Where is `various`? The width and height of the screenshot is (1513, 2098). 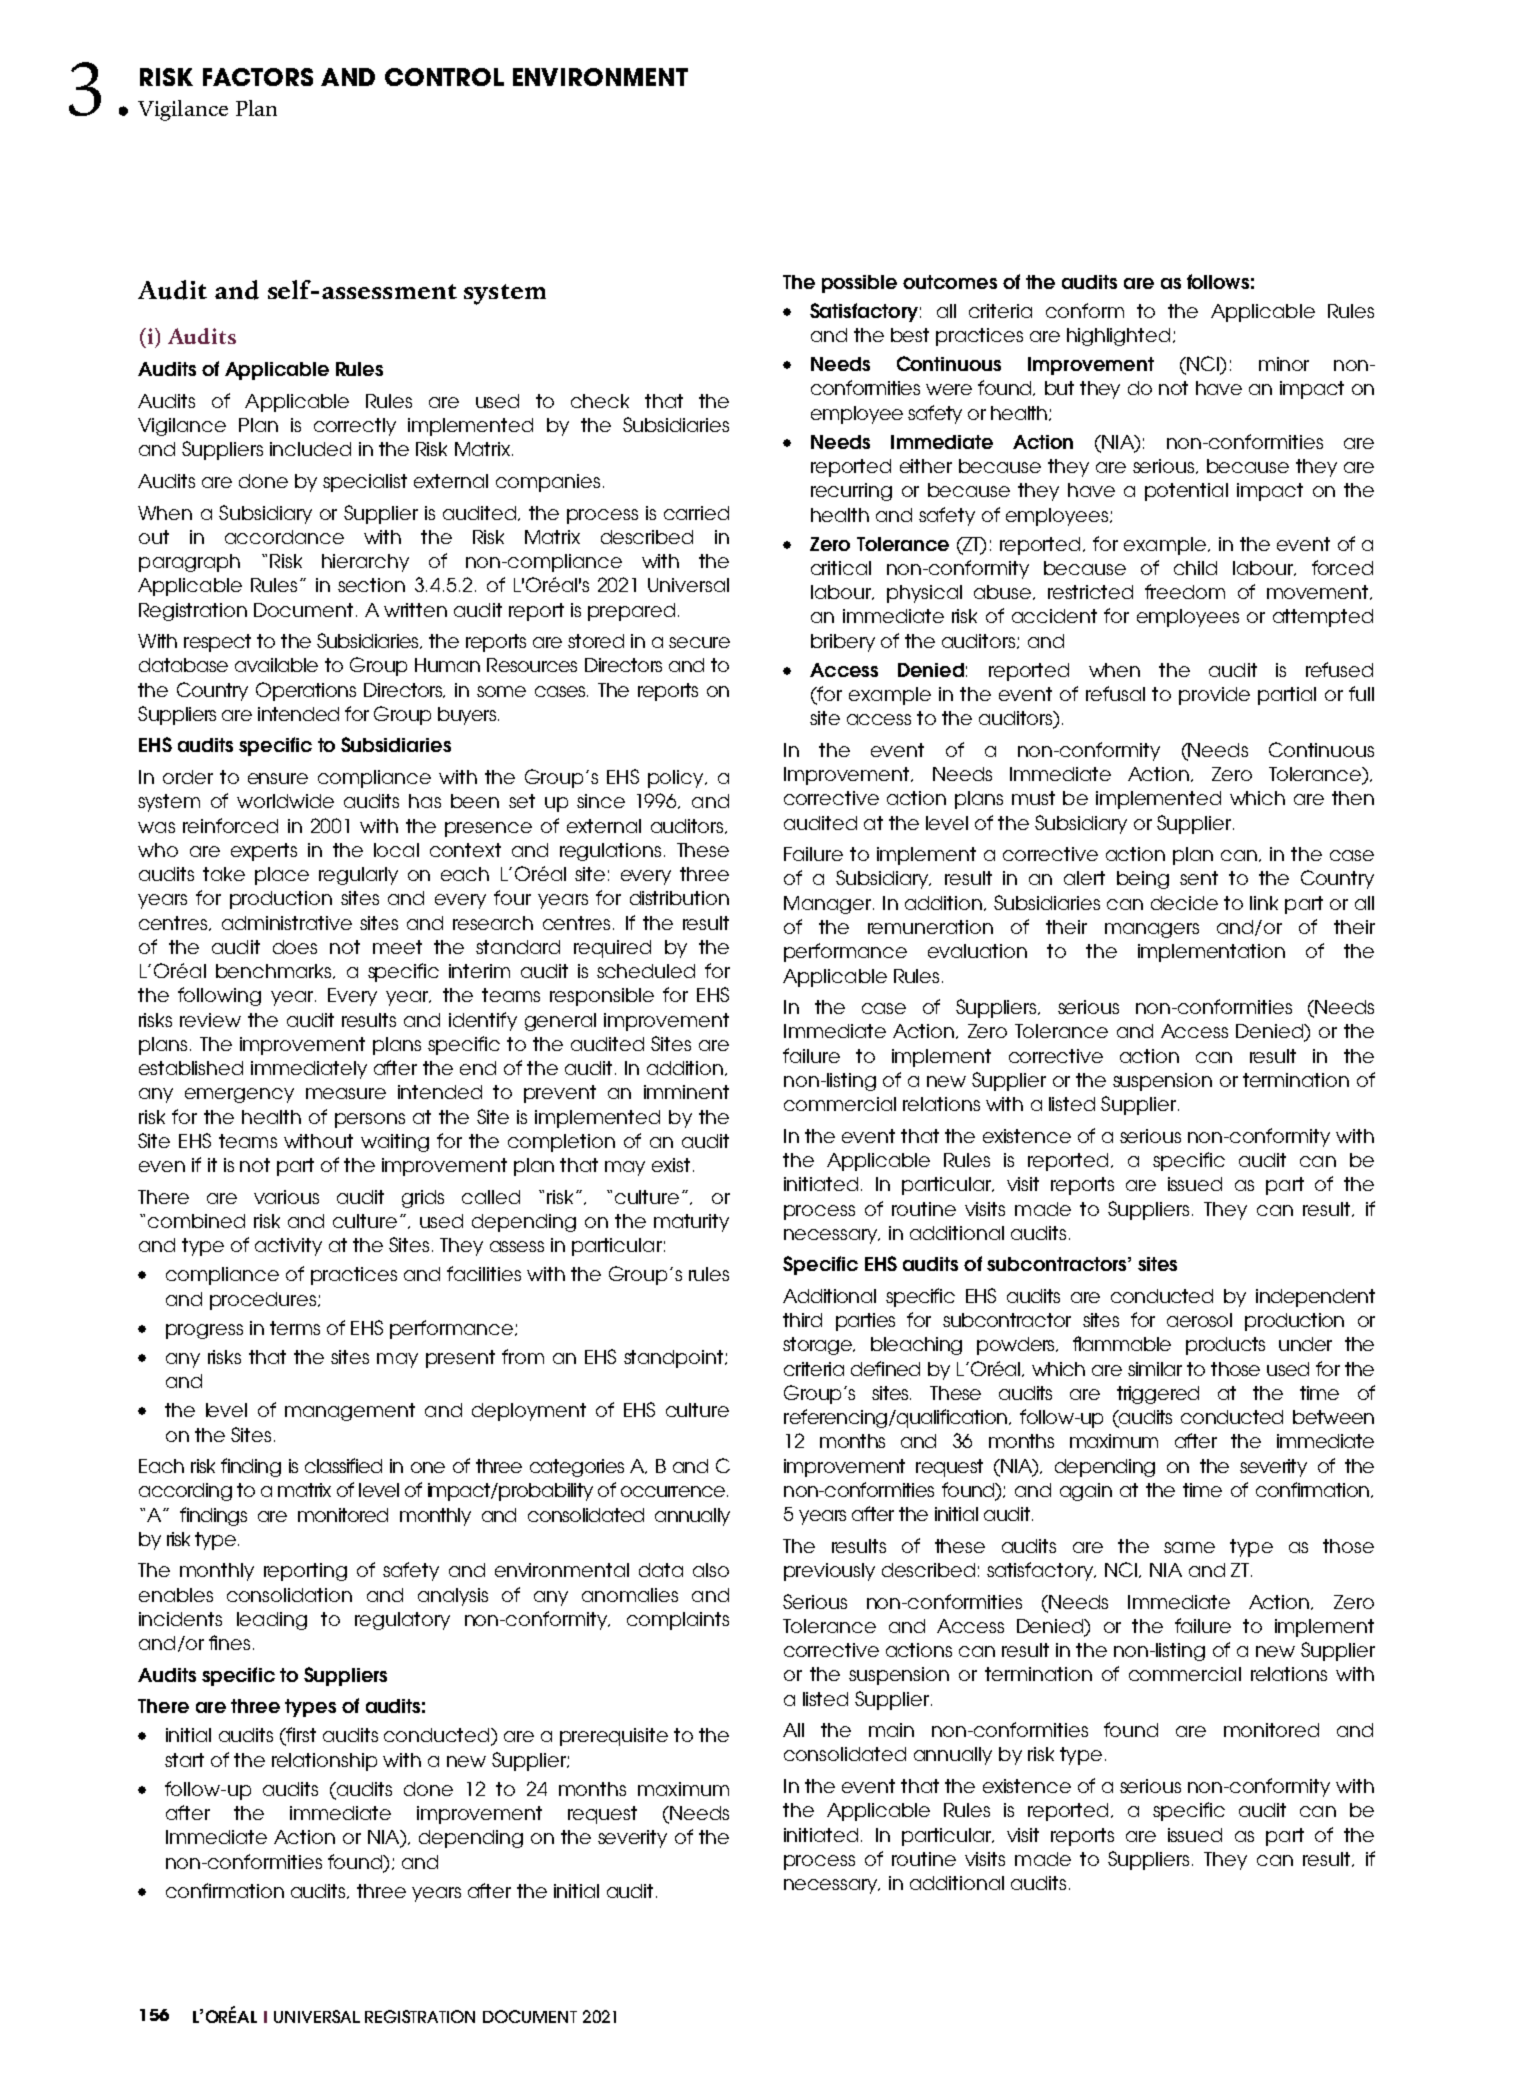
various is located at coordinates (286, 1197).
